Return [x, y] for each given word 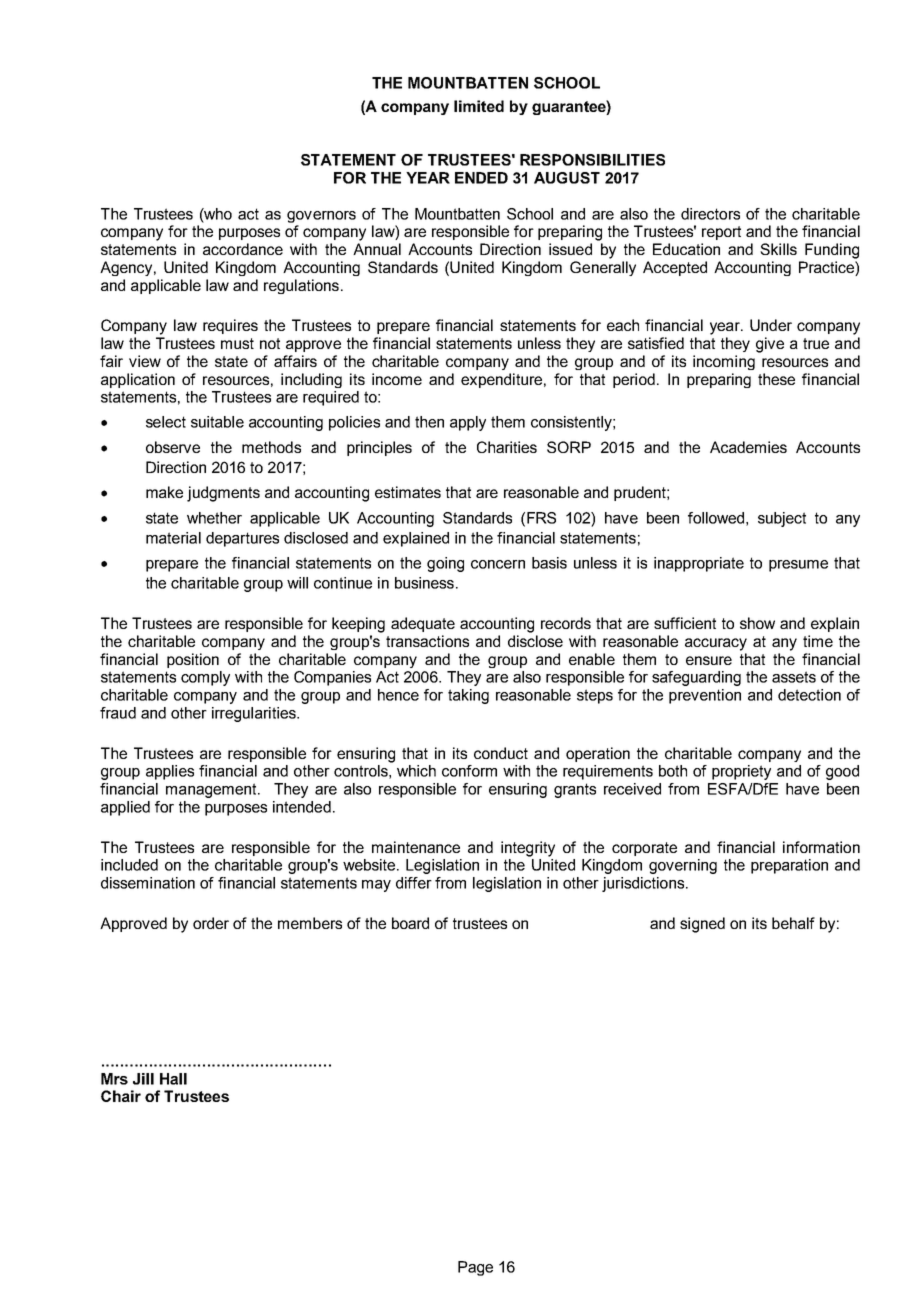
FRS [541, 518]
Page [475, 1268]
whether [214, 518]
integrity [528, 849]
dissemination [148, 883]
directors [710, 214]
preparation [789, 866]
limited [479, 106]
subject [782, 519]
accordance [243, 249]
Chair [121, 1096]
